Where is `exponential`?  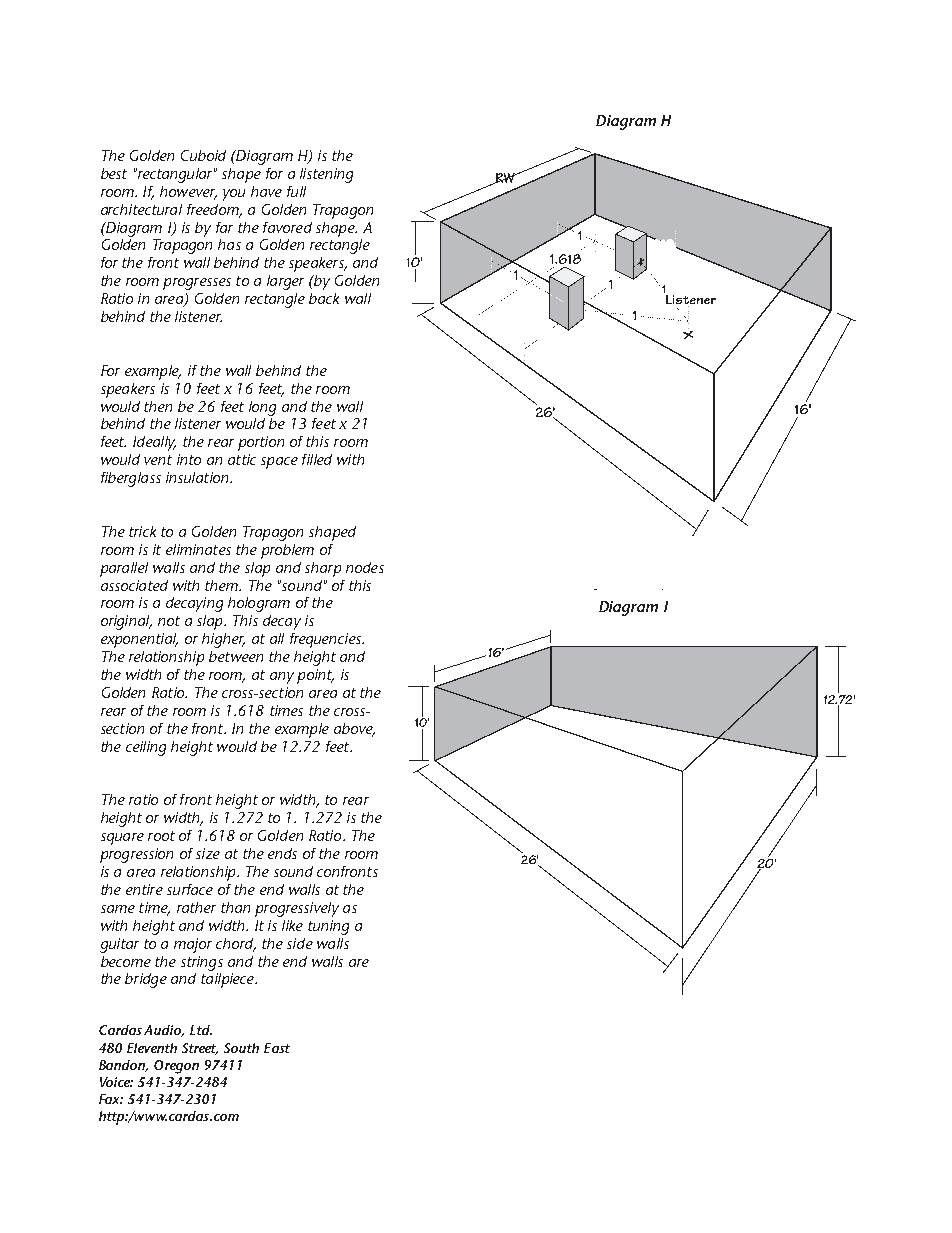 exponential is located at coordinates (139, 640).
